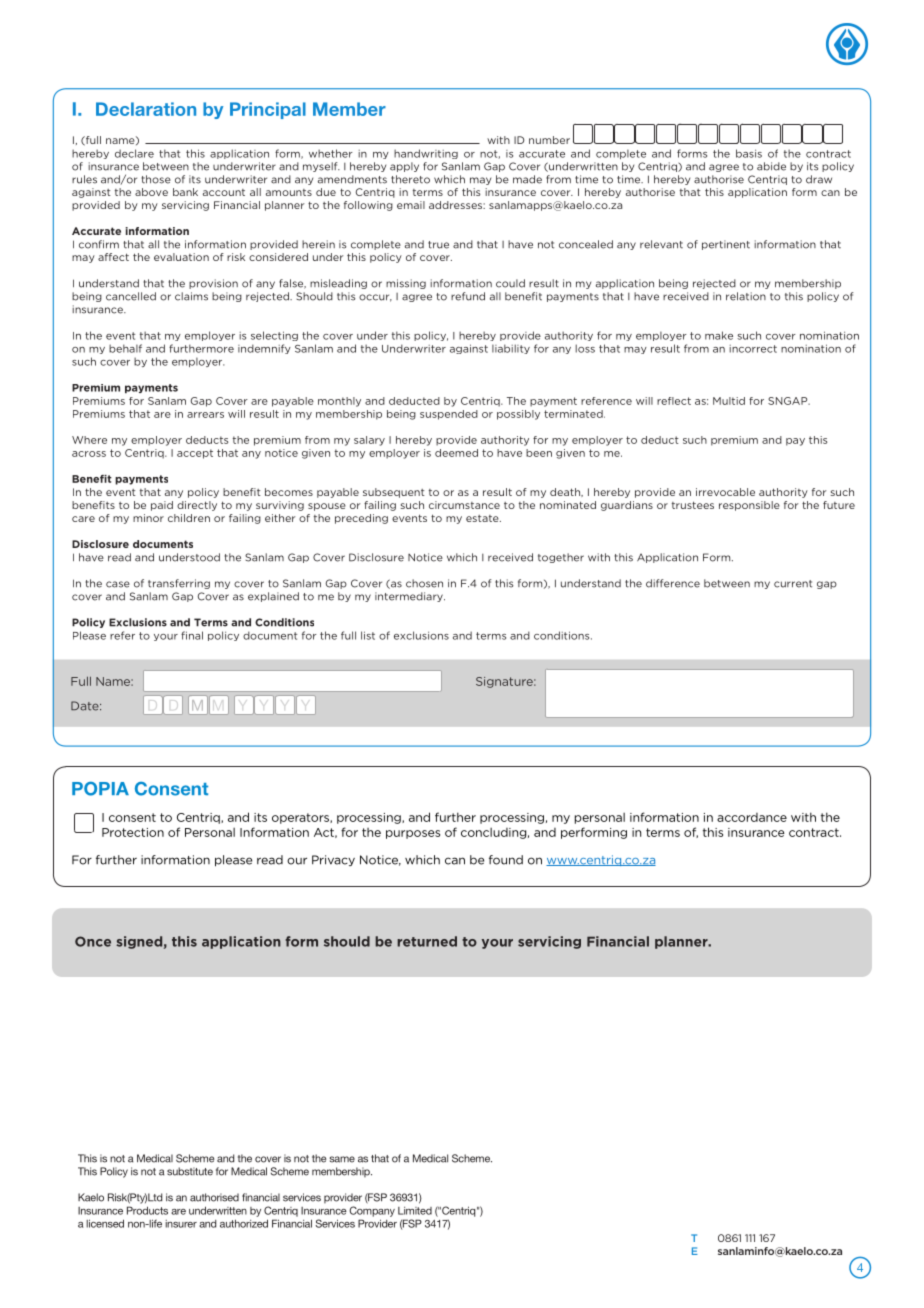 Image resolution: width=924 pixels, height=1308 pixels. I want to click on substitute, so click(190, 1171).
